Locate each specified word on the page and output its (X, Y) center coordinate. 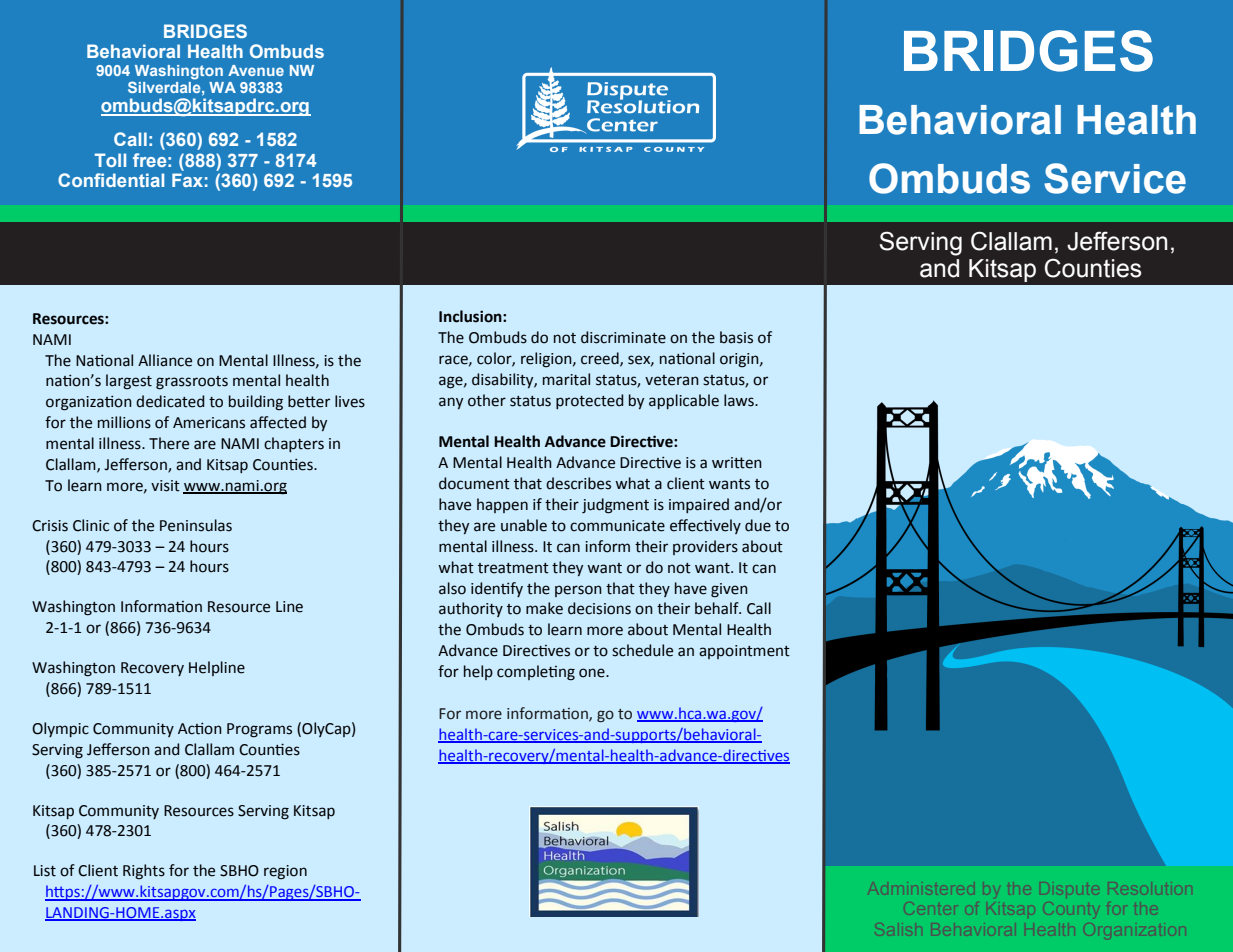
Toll (110, 160)
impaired (699, 505)
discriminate (623, 337)
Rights (144, 872)
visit (165, 486)
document (474, 483)
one (593, 673)
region (285, 872)
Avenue (256, 70)
